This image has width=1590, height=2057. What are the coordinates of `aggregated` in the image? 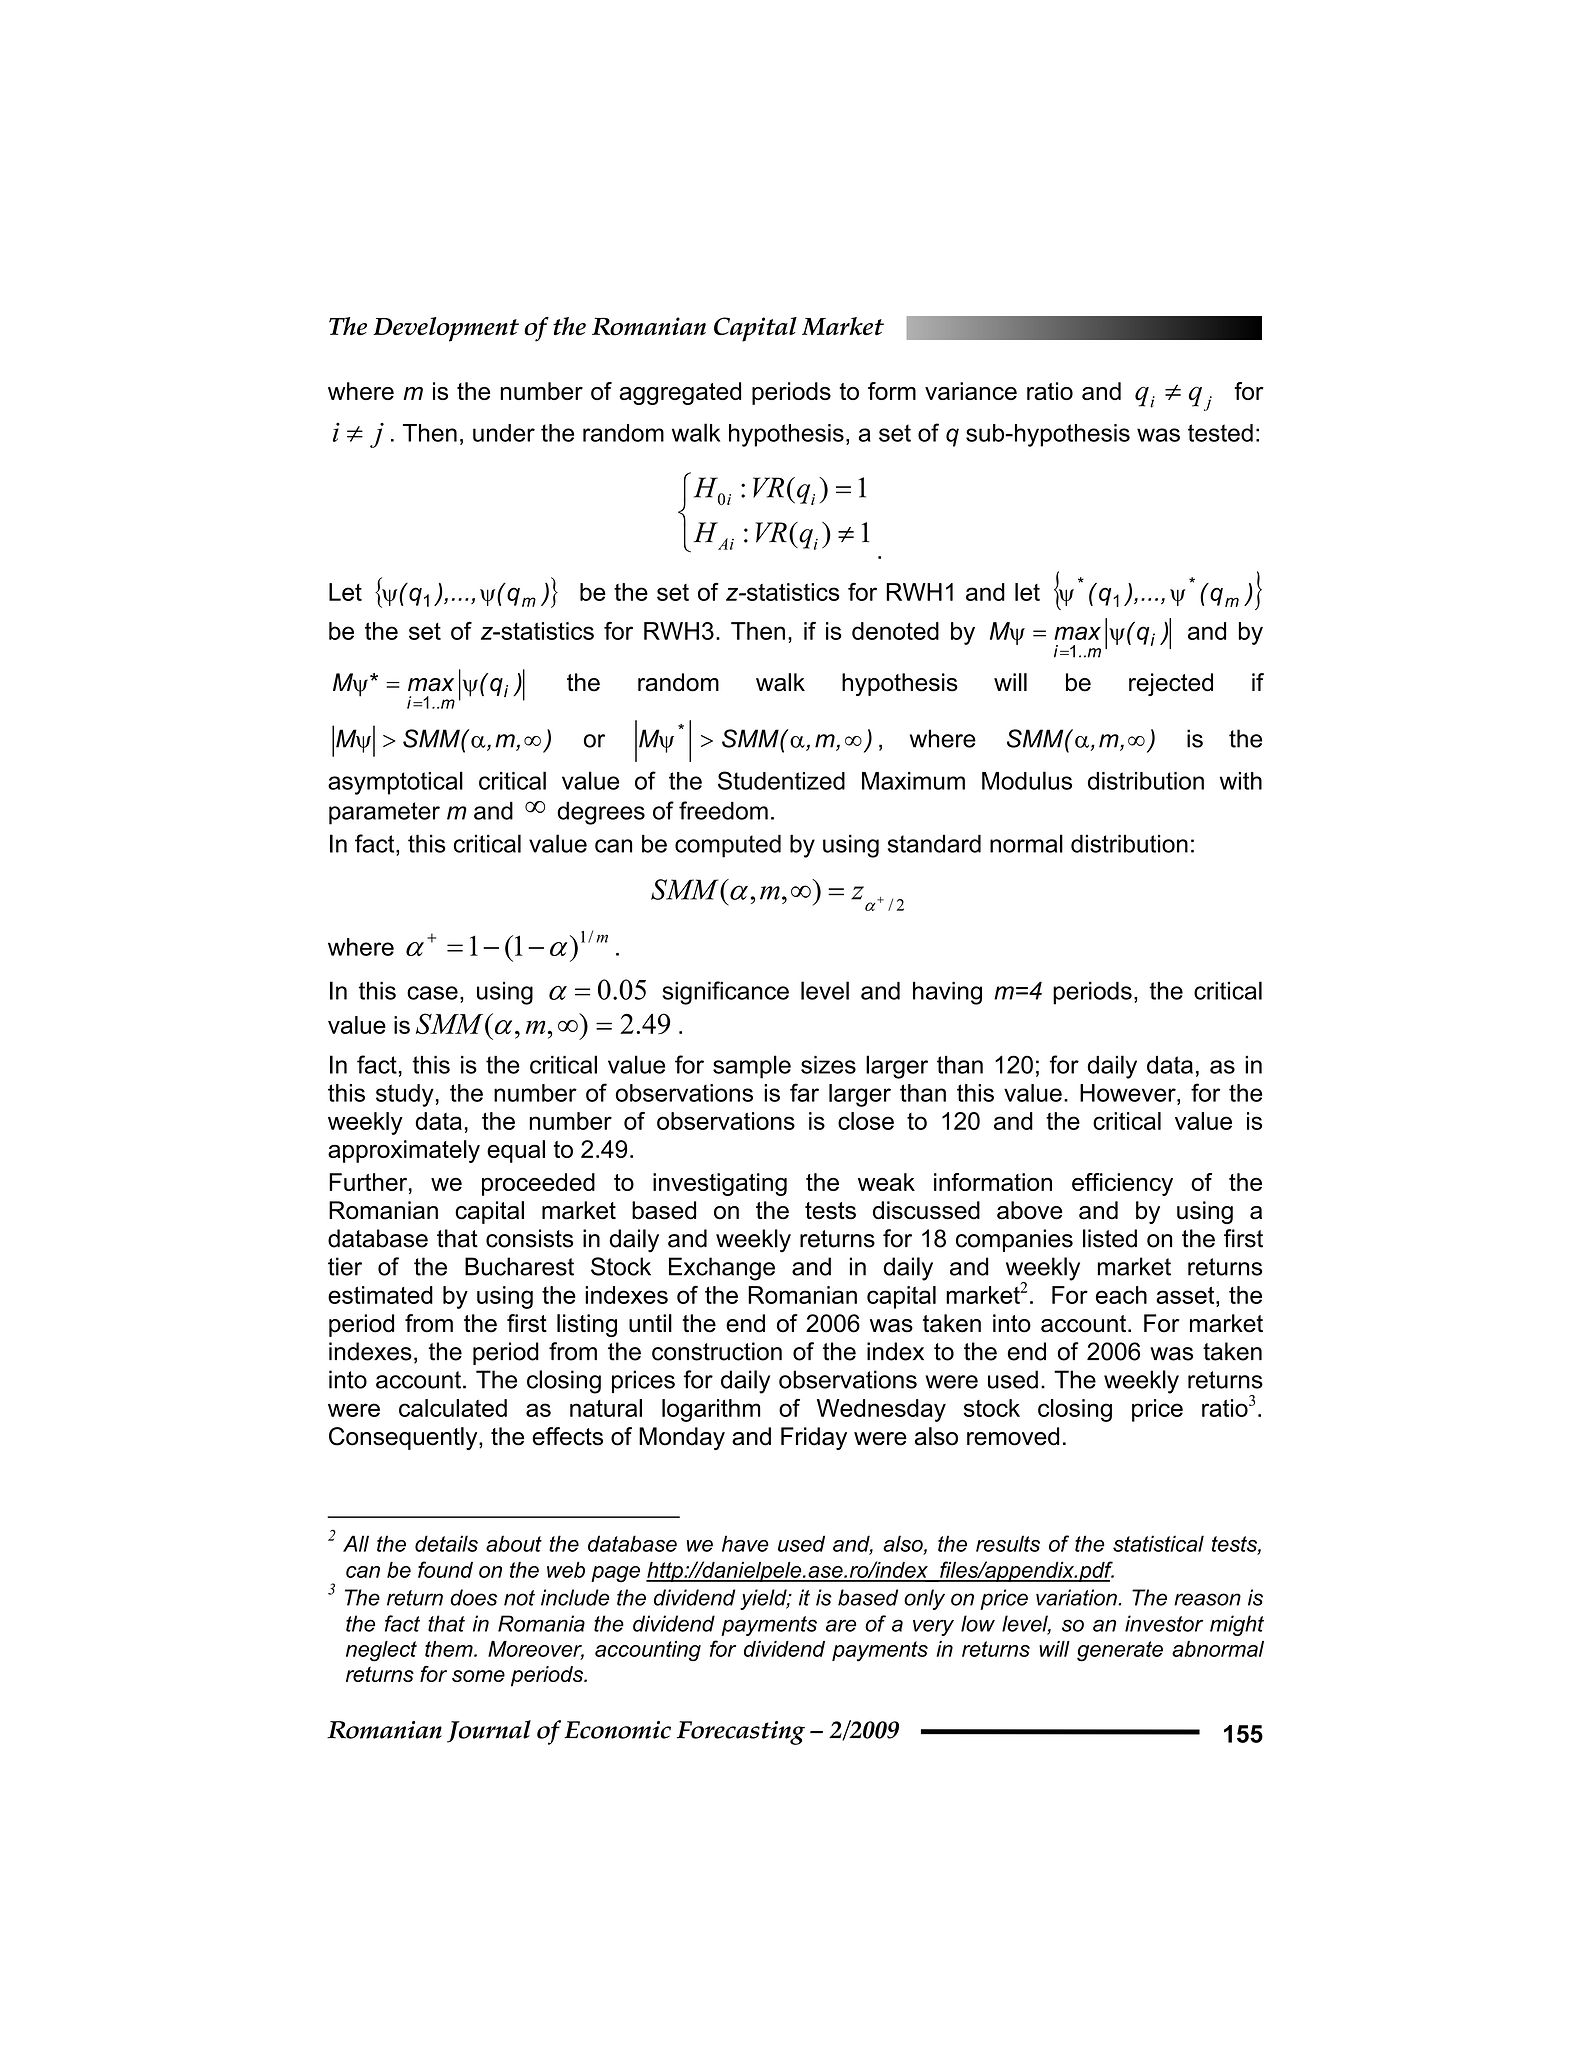 It's located at (680, 393).
